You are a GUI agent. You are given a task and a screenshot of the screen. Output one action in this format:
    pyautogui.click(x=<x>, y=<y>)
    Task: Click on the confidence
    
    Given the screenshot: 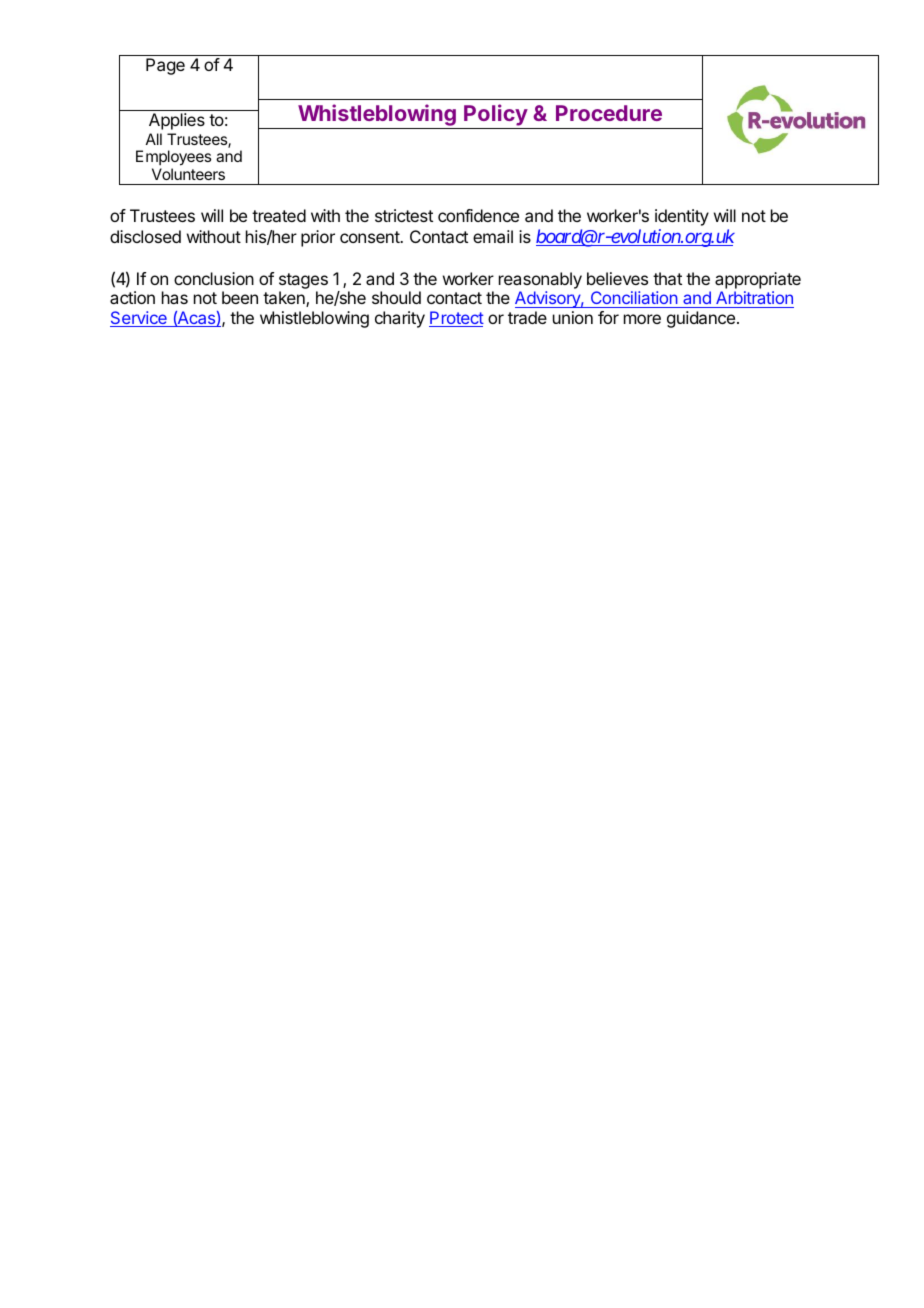 What is the action you would take?
    pyautogui.click(x=478, y=215)
